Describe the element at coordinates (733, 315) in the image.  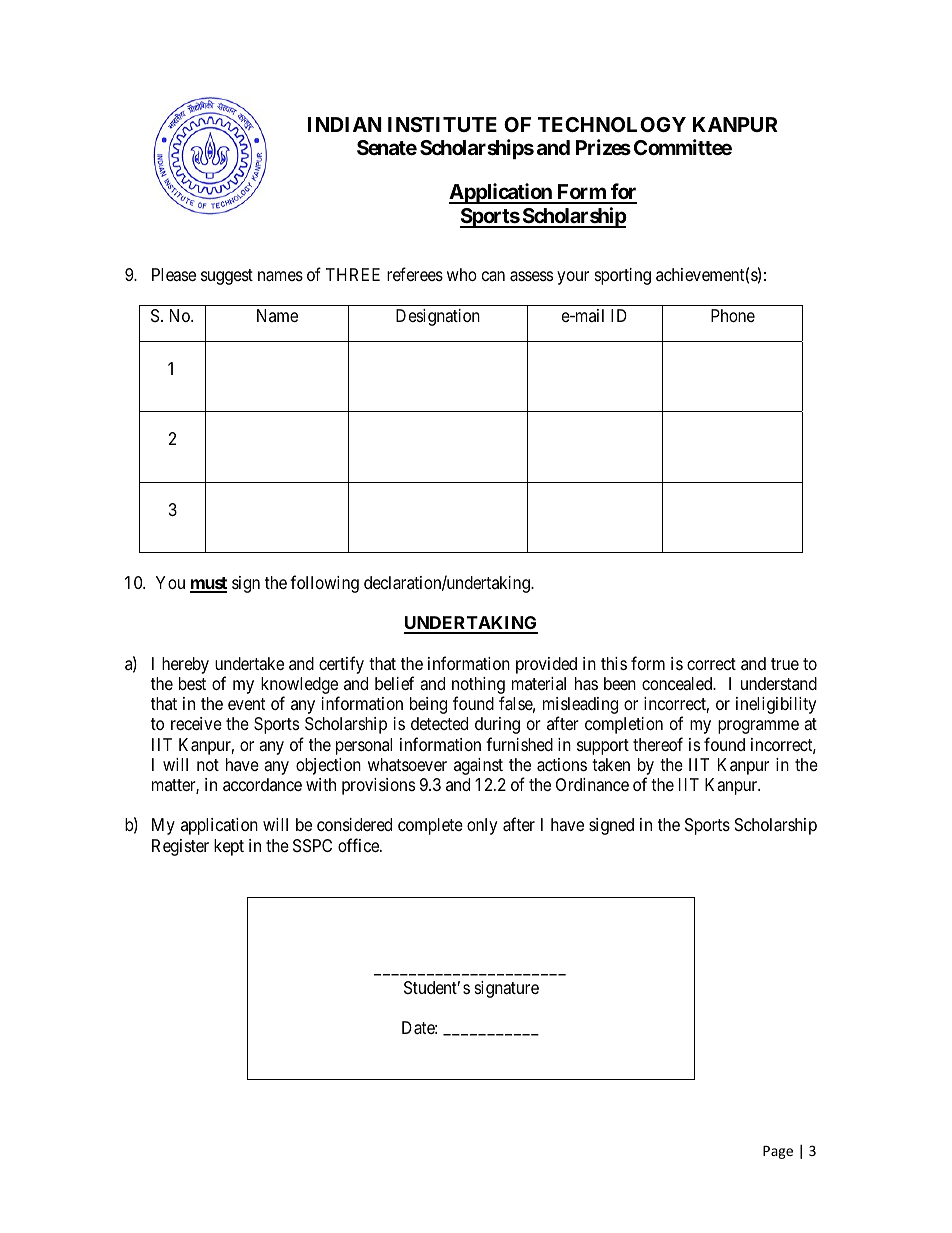
I see `Phone` at that location.
